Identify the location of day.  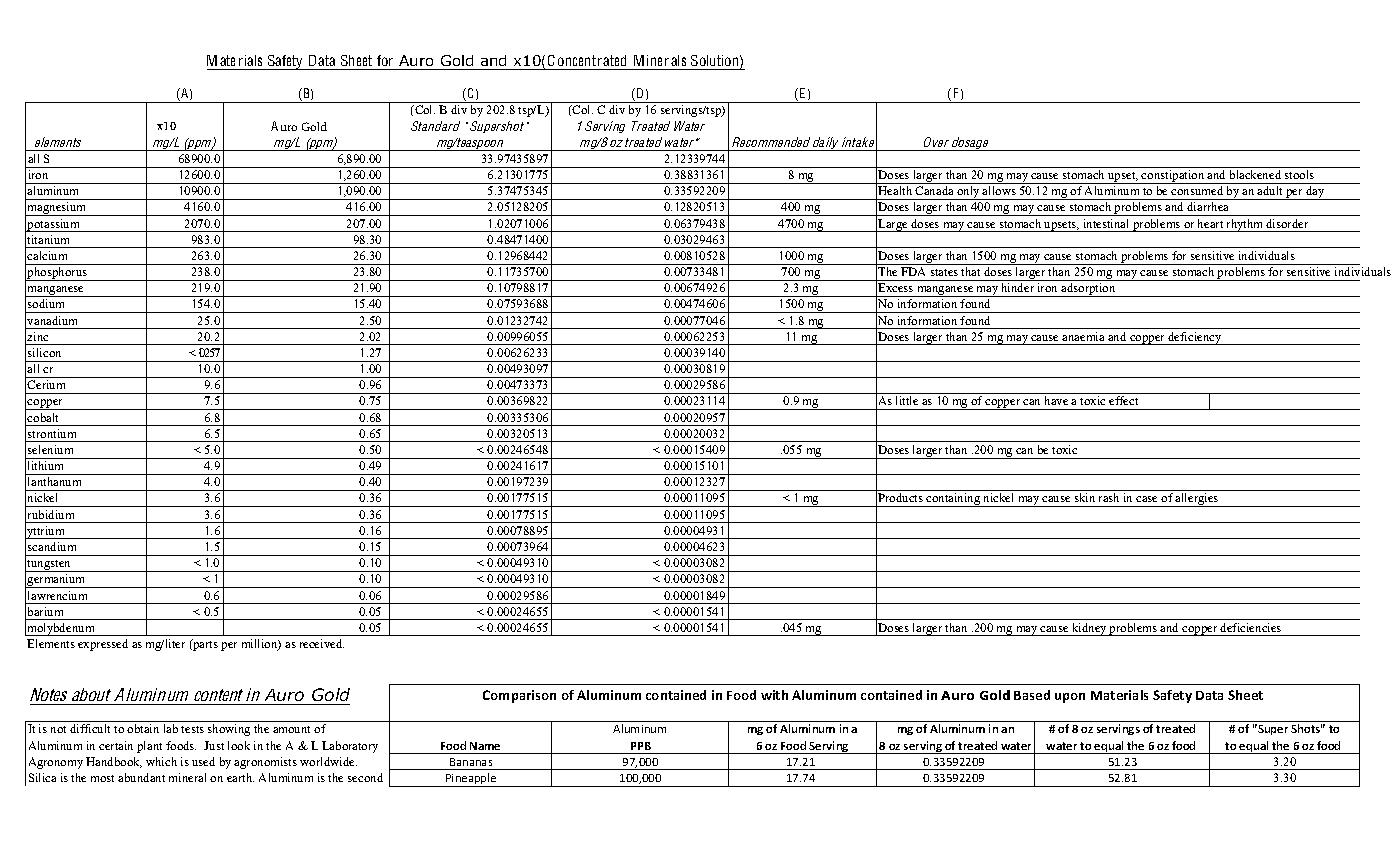
(1315, 193).
